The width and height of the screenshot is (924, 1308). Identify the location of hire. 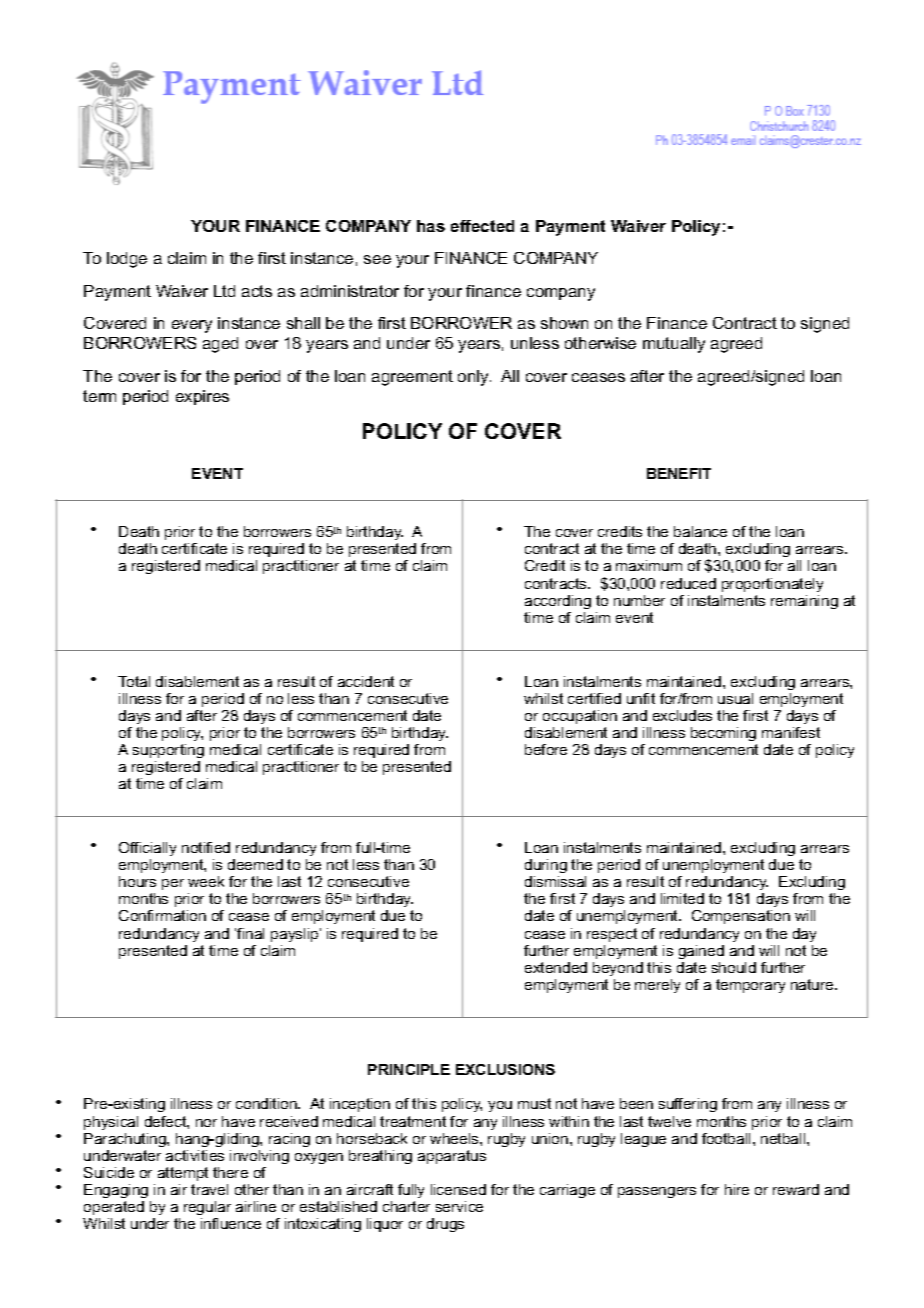
(737, 1189).
